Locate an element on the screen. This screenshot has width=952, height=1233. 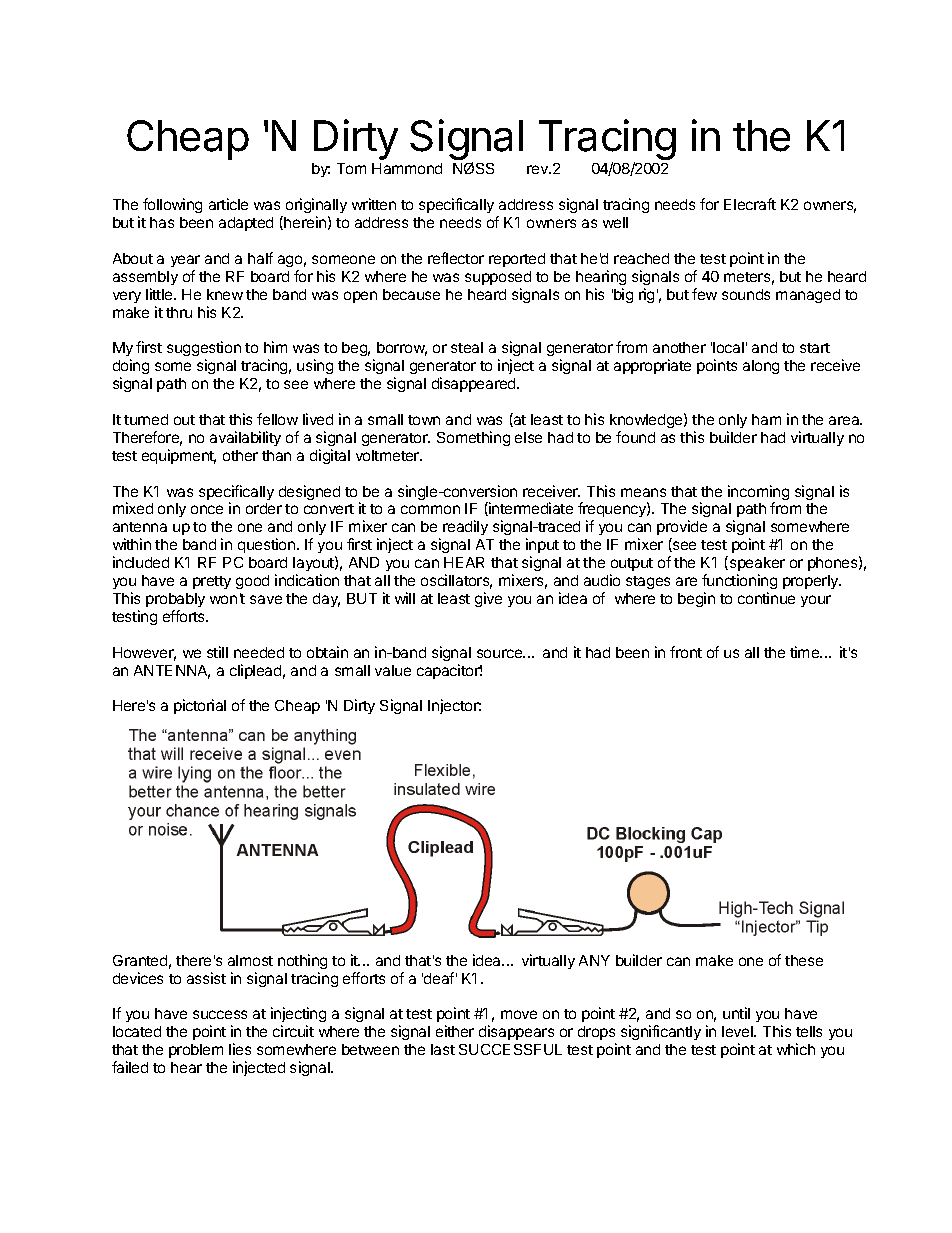
article is located at coordinates (228, 204).
